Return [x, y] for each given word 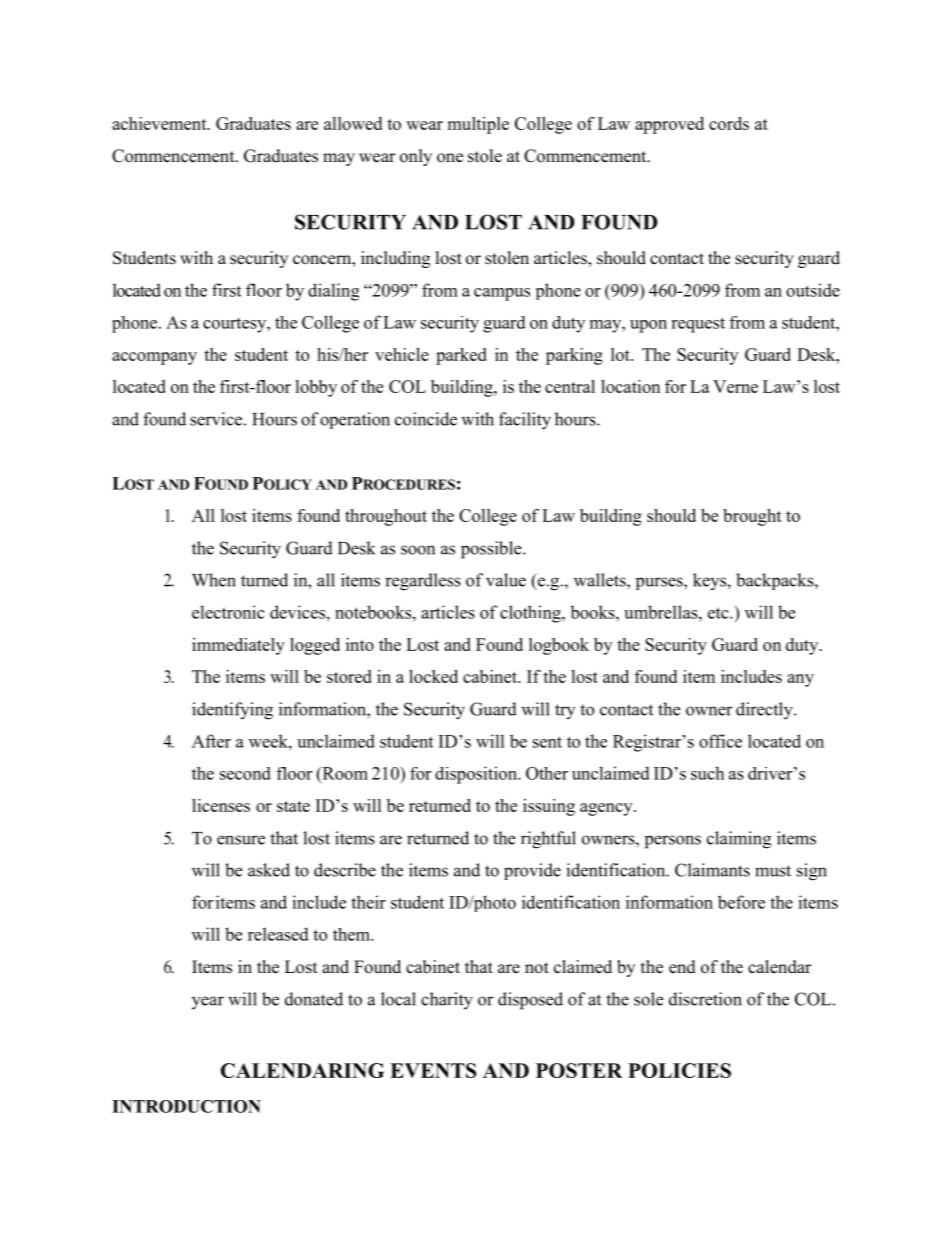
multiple [478, 125]
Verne [735, 386]
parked [461, 356]
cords [729, 123]
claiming [739, 840]
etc [719, 613]
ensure [241, 840]
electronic [228, 612]
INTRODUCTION [186, 1106]
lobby [316, 388]
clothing [531, 614]
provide [532, 871]
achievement [160, 123]
